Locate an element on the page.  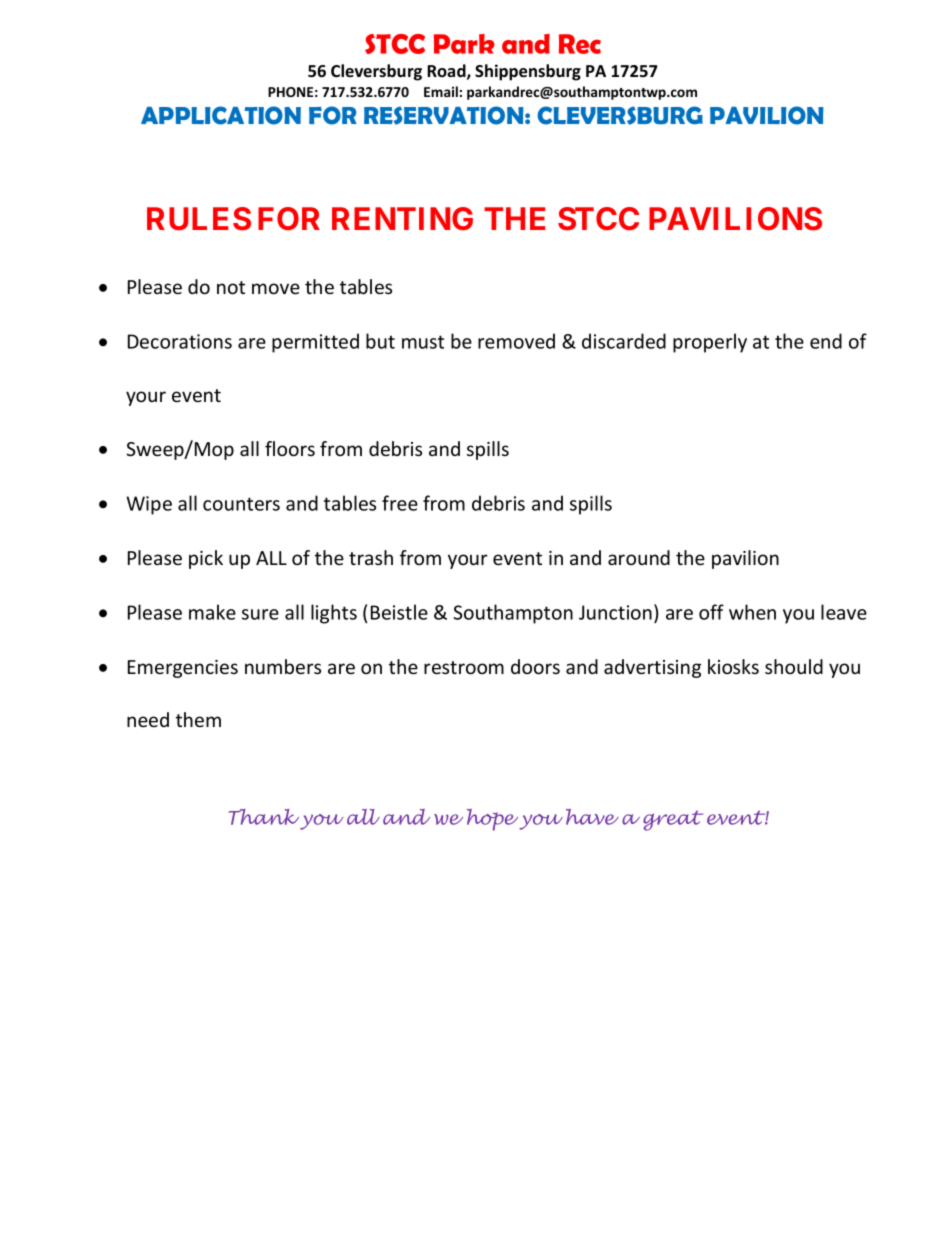
APPLICATION is located at coordinates (221, 115).
